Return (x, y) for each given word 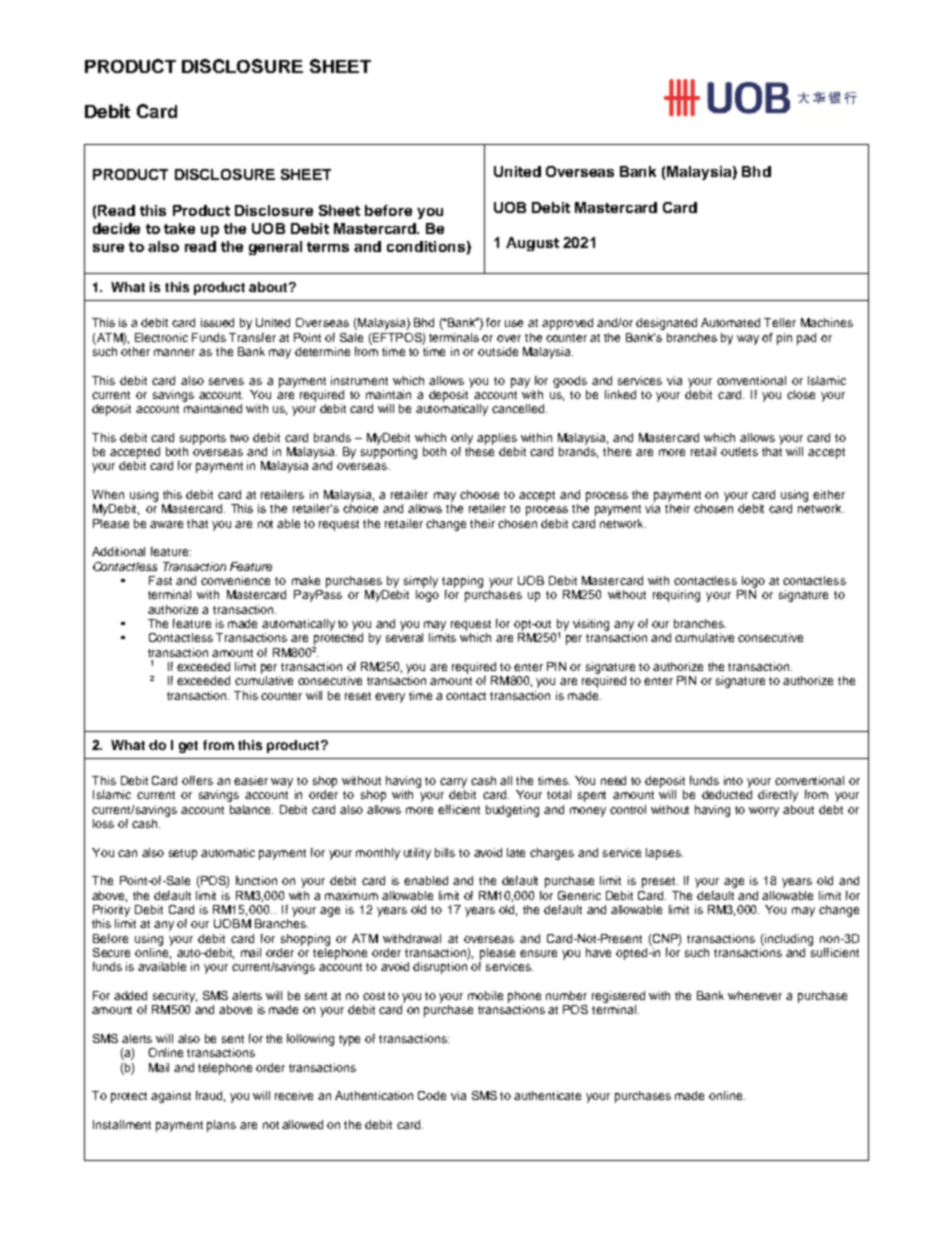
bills (445, 852)
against (171, 1097)
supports (203, 439)
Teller (780, 322)
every (390, 698)
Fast (160, 580)
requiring (676, 596)
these (479, 451)
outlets (739, 451)
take (179, 228)
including (788, 940)
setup (183, 854)
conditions (426, 246)
